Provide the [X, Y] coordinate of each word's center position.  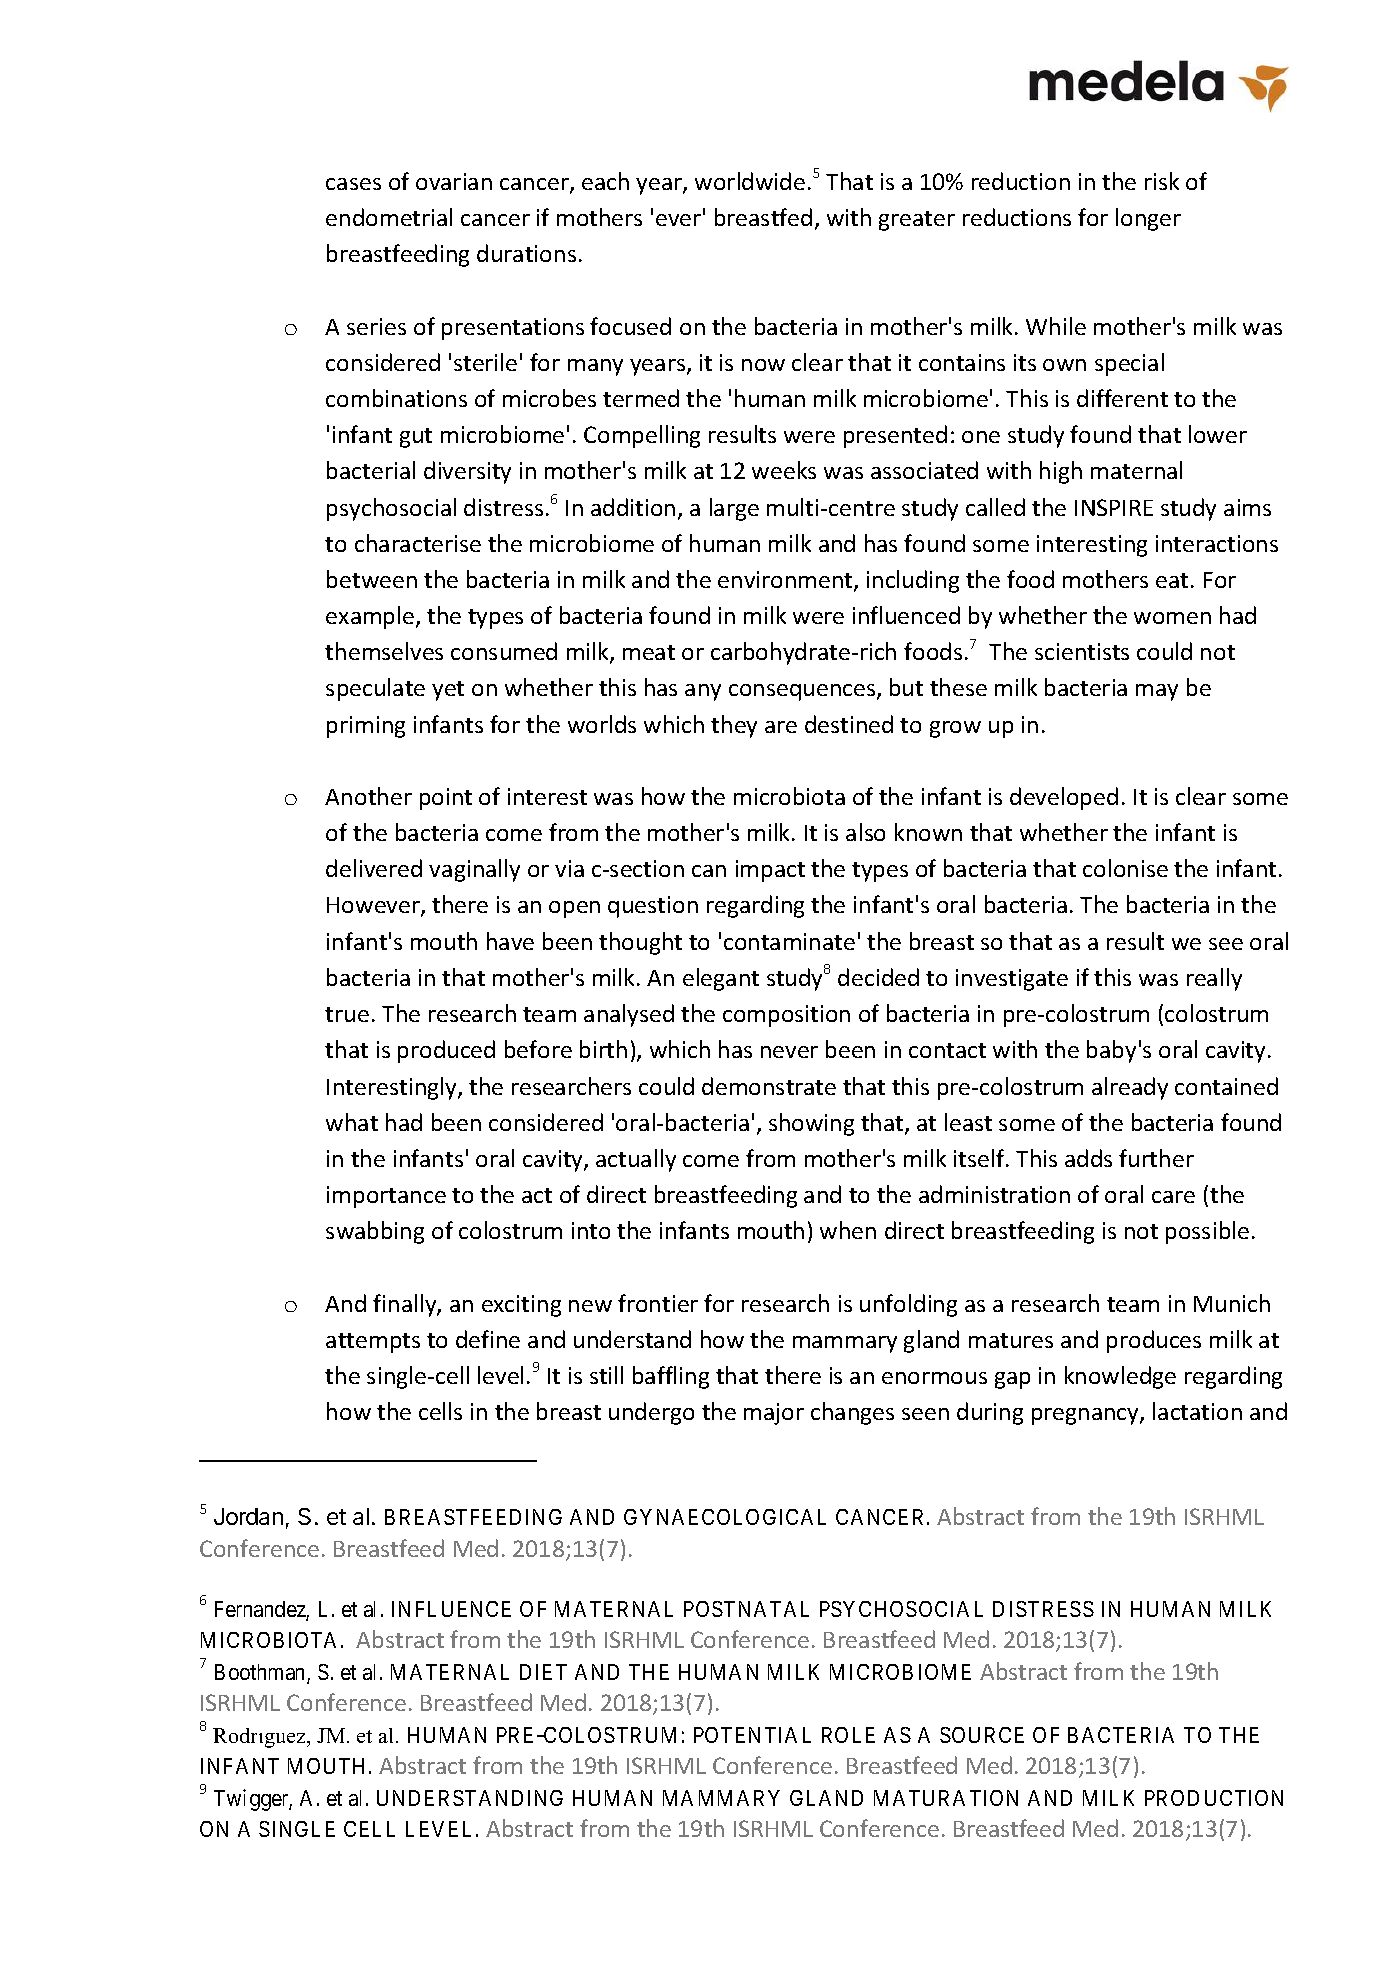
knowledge [1120, 1377]
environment [786, 581]
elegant [721, 979]
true [347, 1014]
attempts [373, 1343]
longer [1148, 219]
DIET [543, 1672]
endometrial [389, 217]
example [370, 617]
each [605, 181]
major [774, 1414]
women [1172, 618]
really [1214, 979]
